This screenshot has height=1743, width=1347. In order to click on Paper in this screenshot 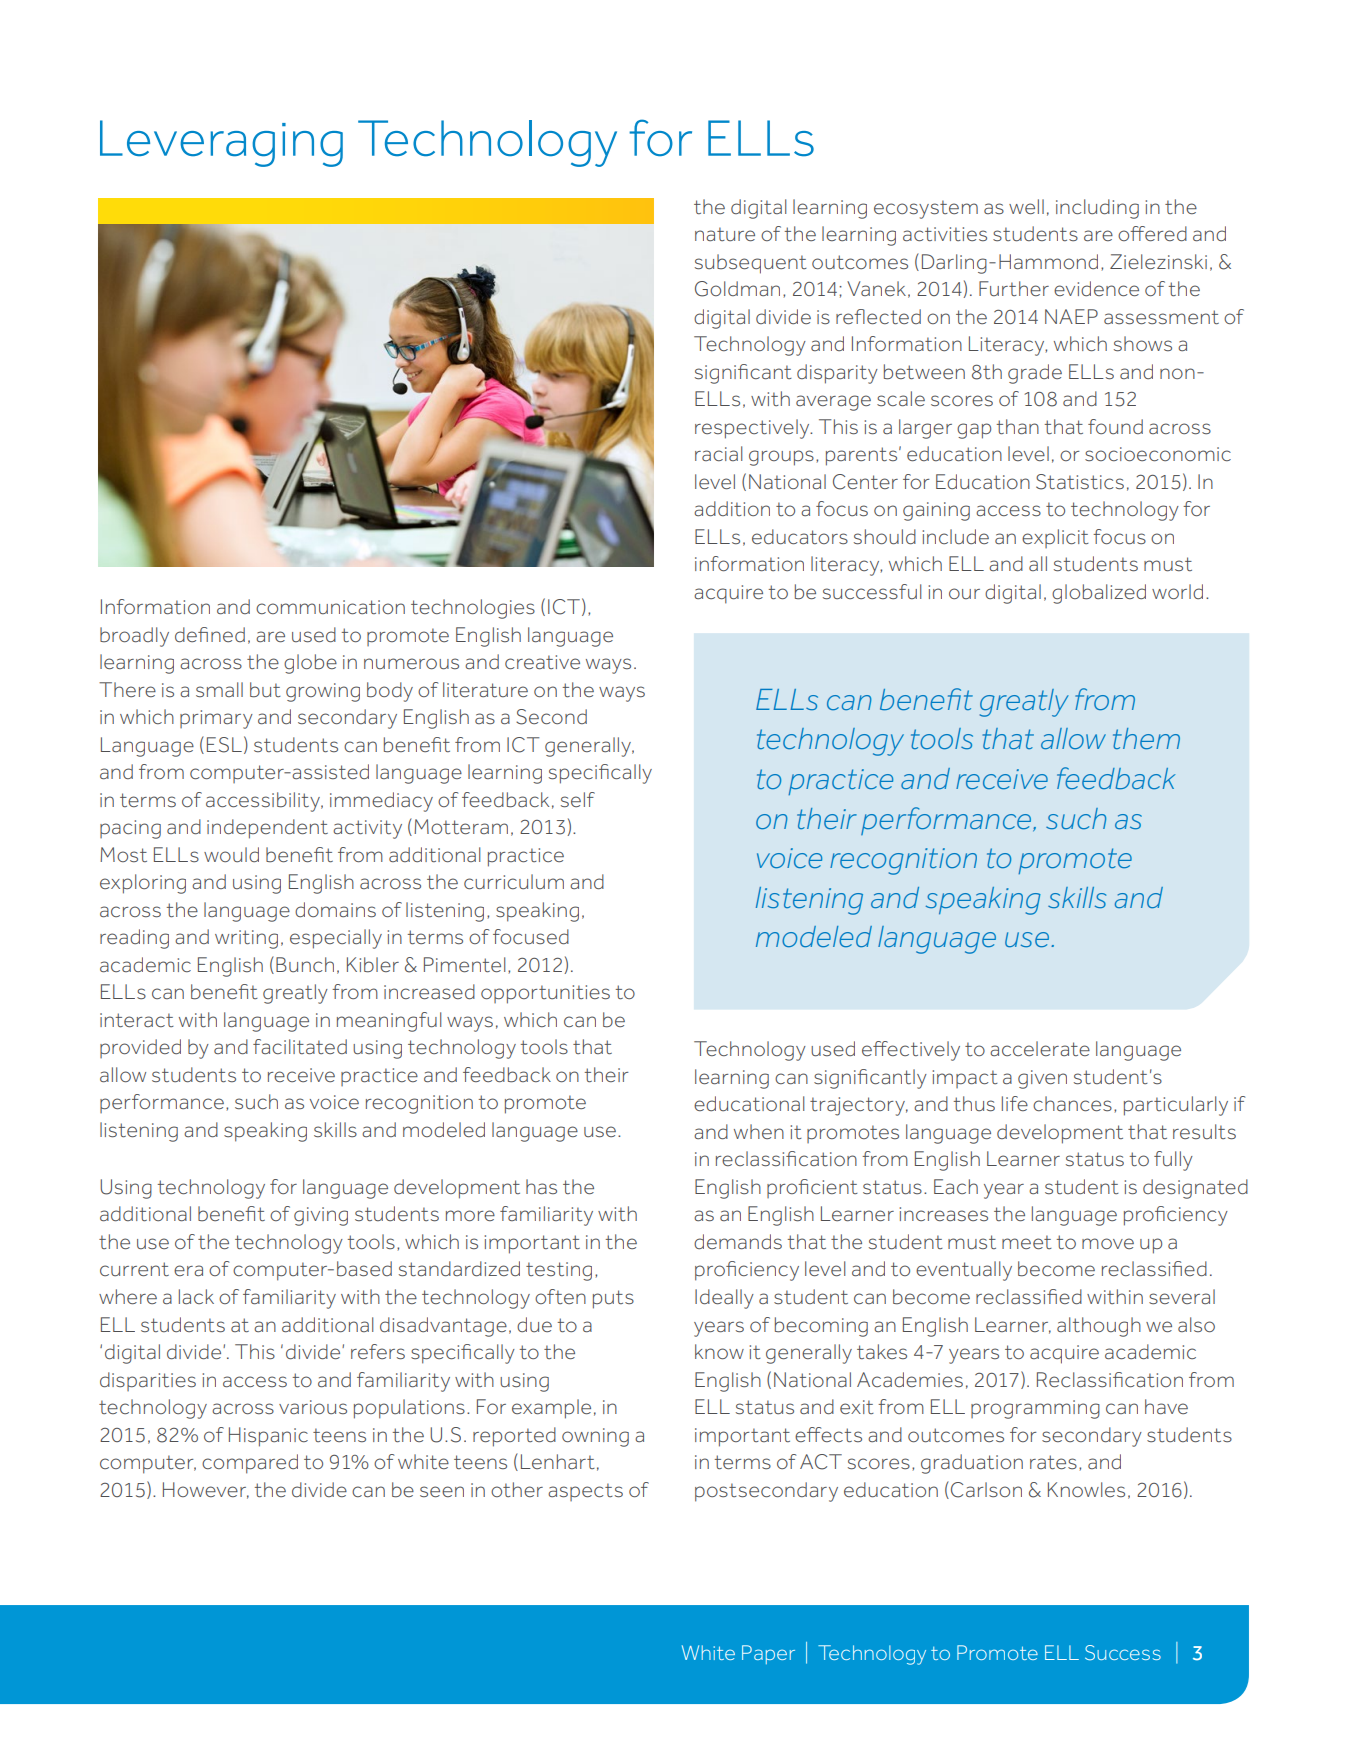, I will do `click(768, 1654)`.
